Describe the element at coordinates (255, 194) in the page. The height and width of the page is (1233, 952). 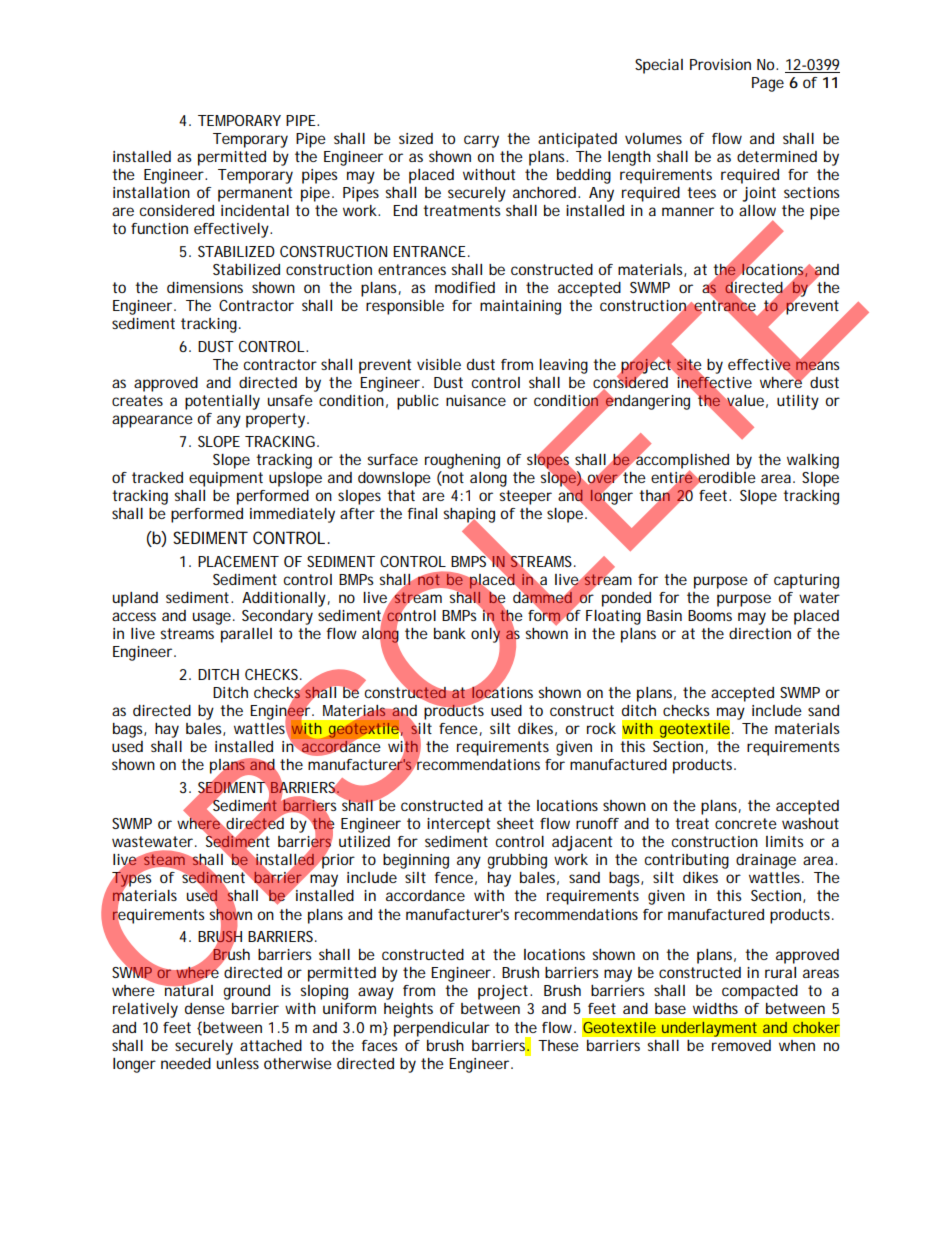
I see `permanent` at that location.
